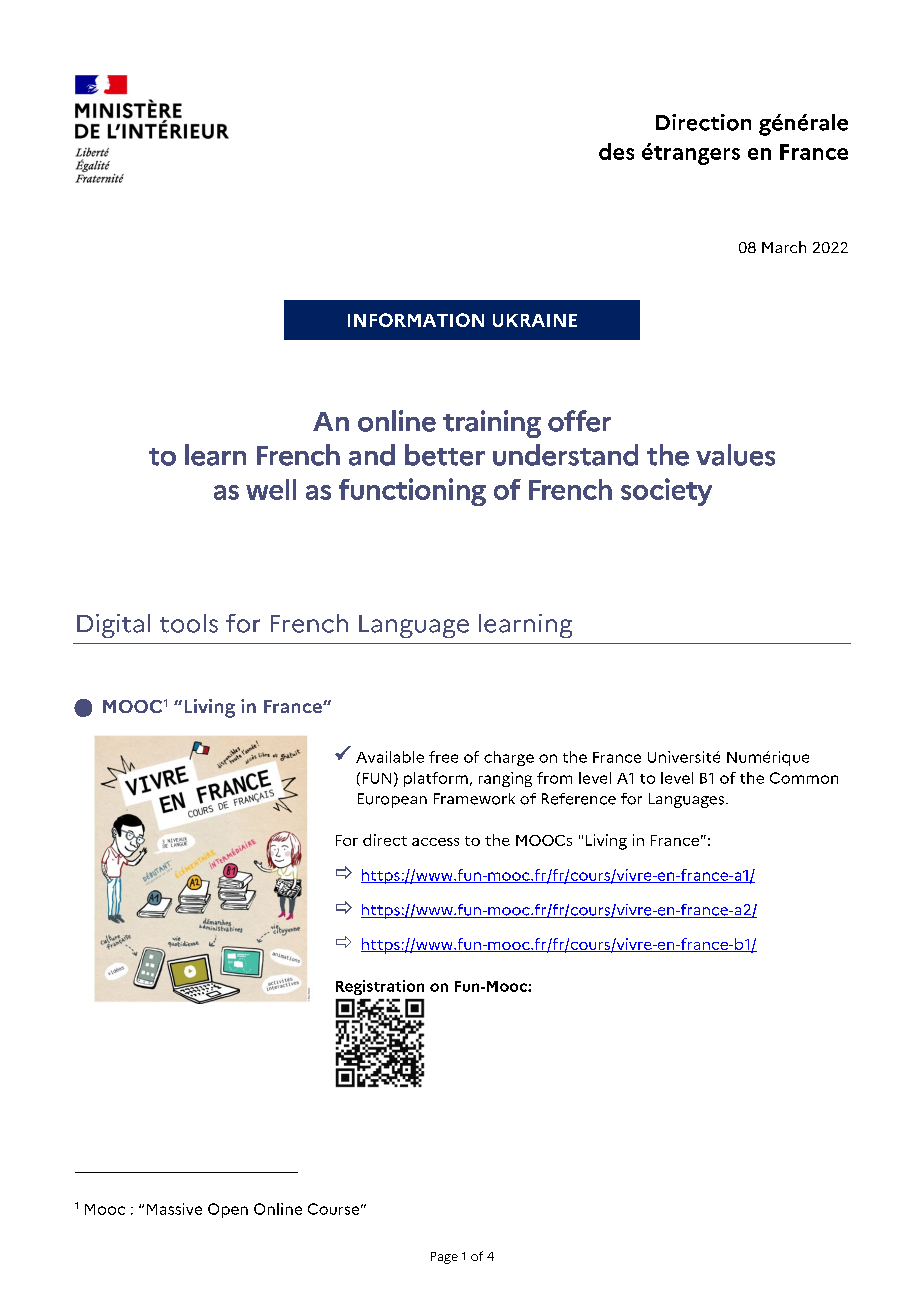 The width and height of the document is (924, 1308). What do you see at coordinates (392, 800) in the document?
I see `European` at bounding box center [392, 800].
